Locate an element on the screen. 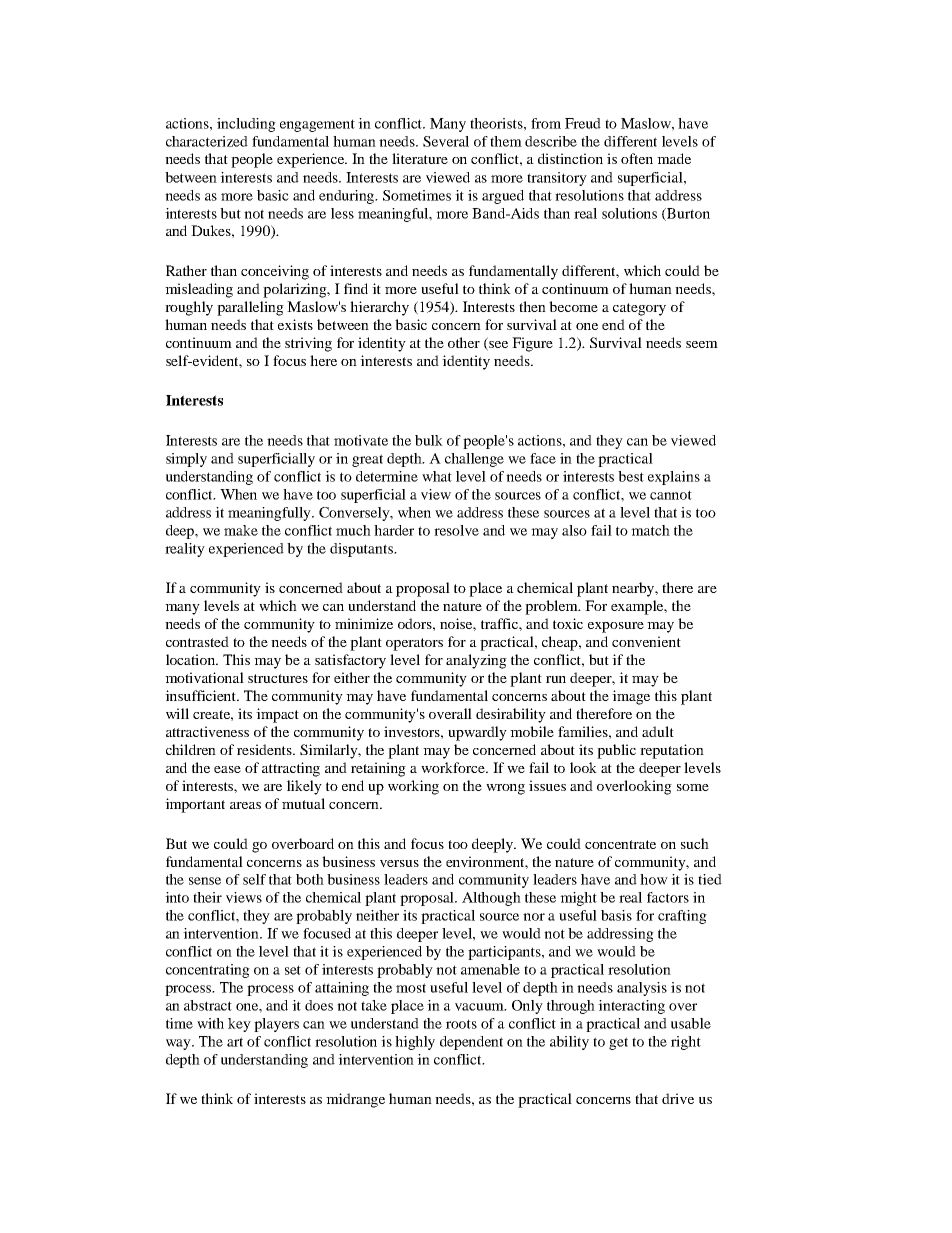  convenient is located at coordinates (646, 641).
